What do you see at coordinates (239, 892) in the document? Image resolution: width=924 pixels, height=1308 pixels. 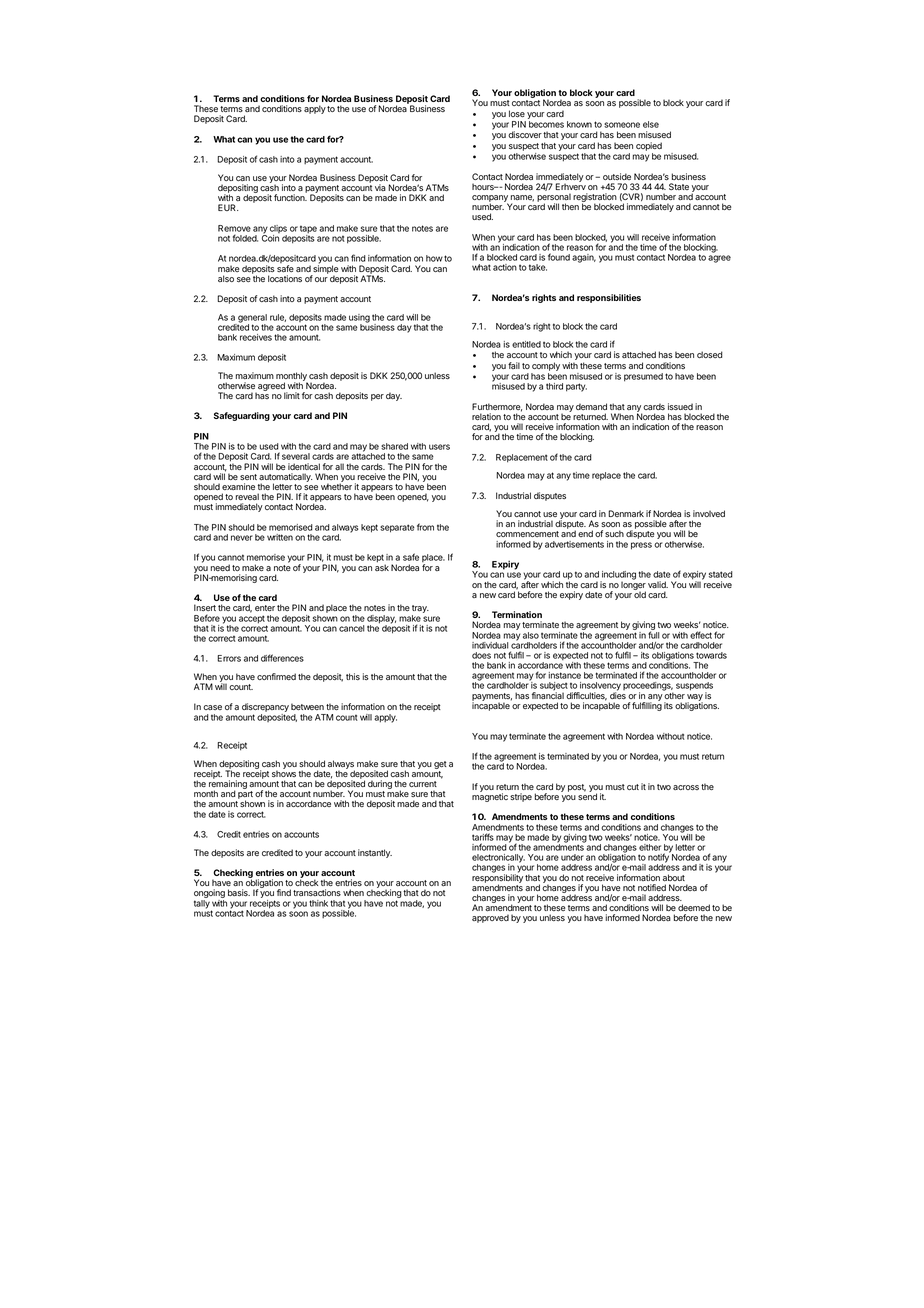 I see `basis` at bounding box center [239, 892].
